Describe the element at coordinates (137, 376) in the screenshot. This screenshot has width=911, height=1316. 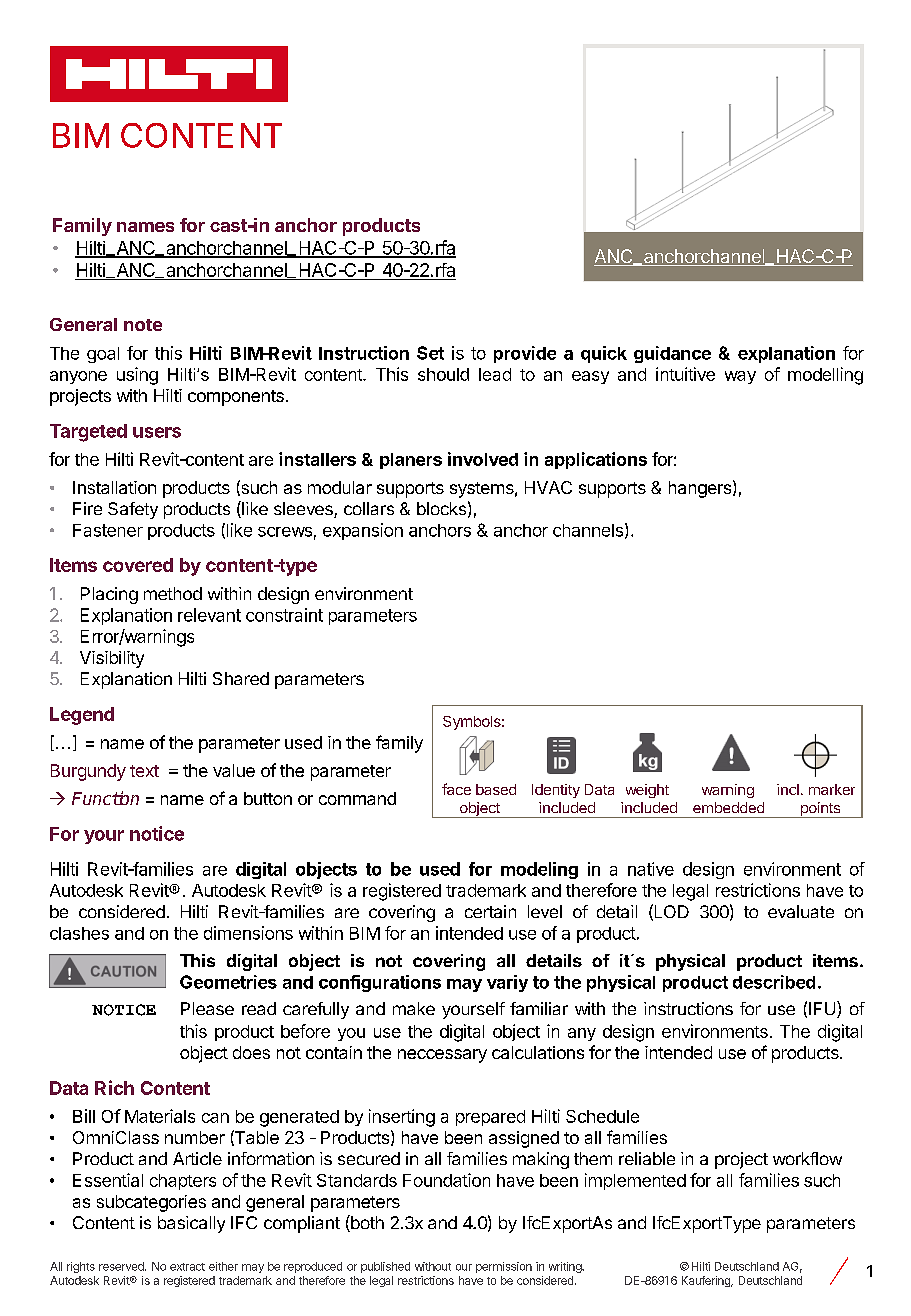
I see `using` at that location.
